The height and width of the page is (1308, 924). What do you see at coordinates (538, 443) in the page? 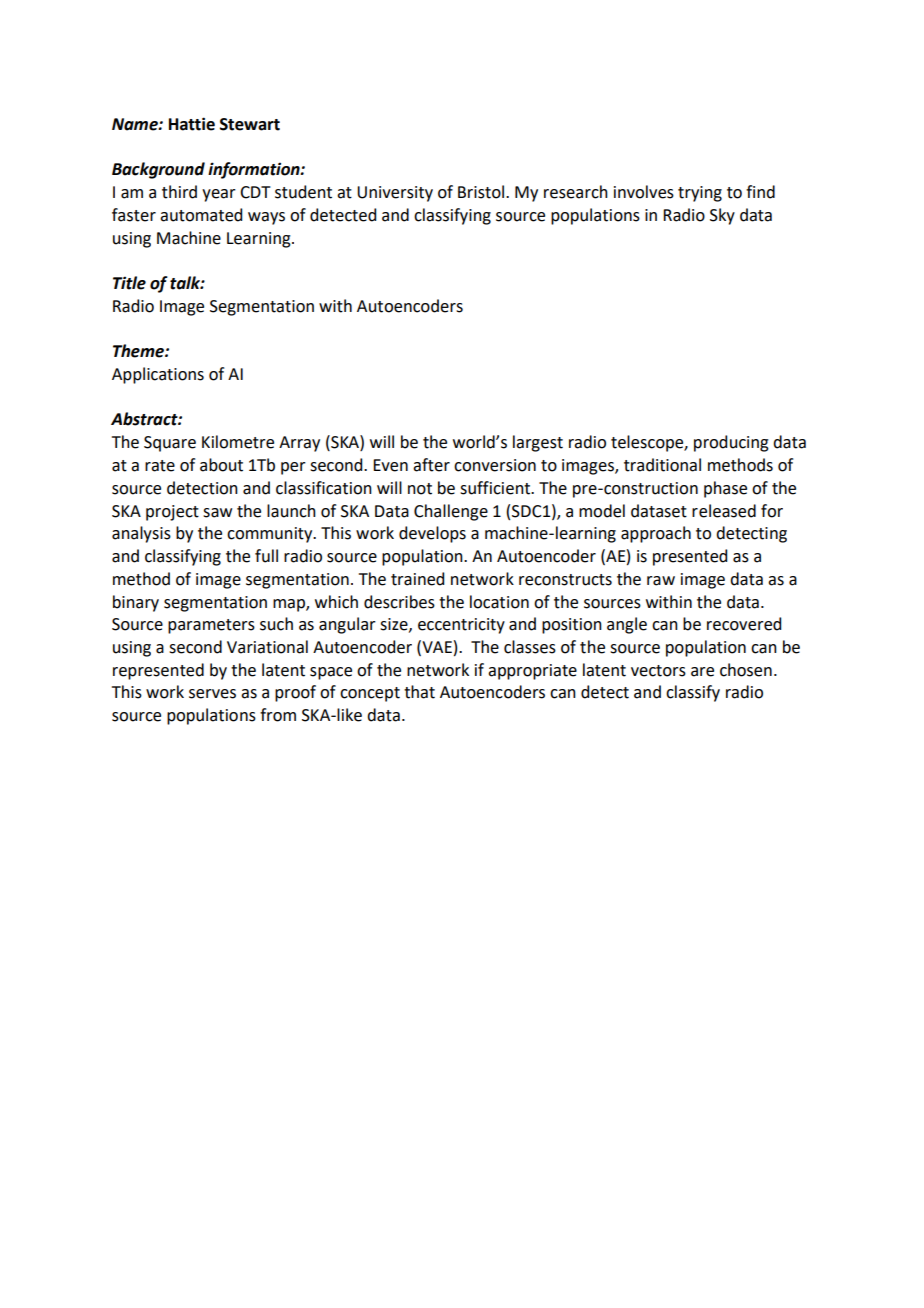
I see `largest` at bounding box center [538, 443].
